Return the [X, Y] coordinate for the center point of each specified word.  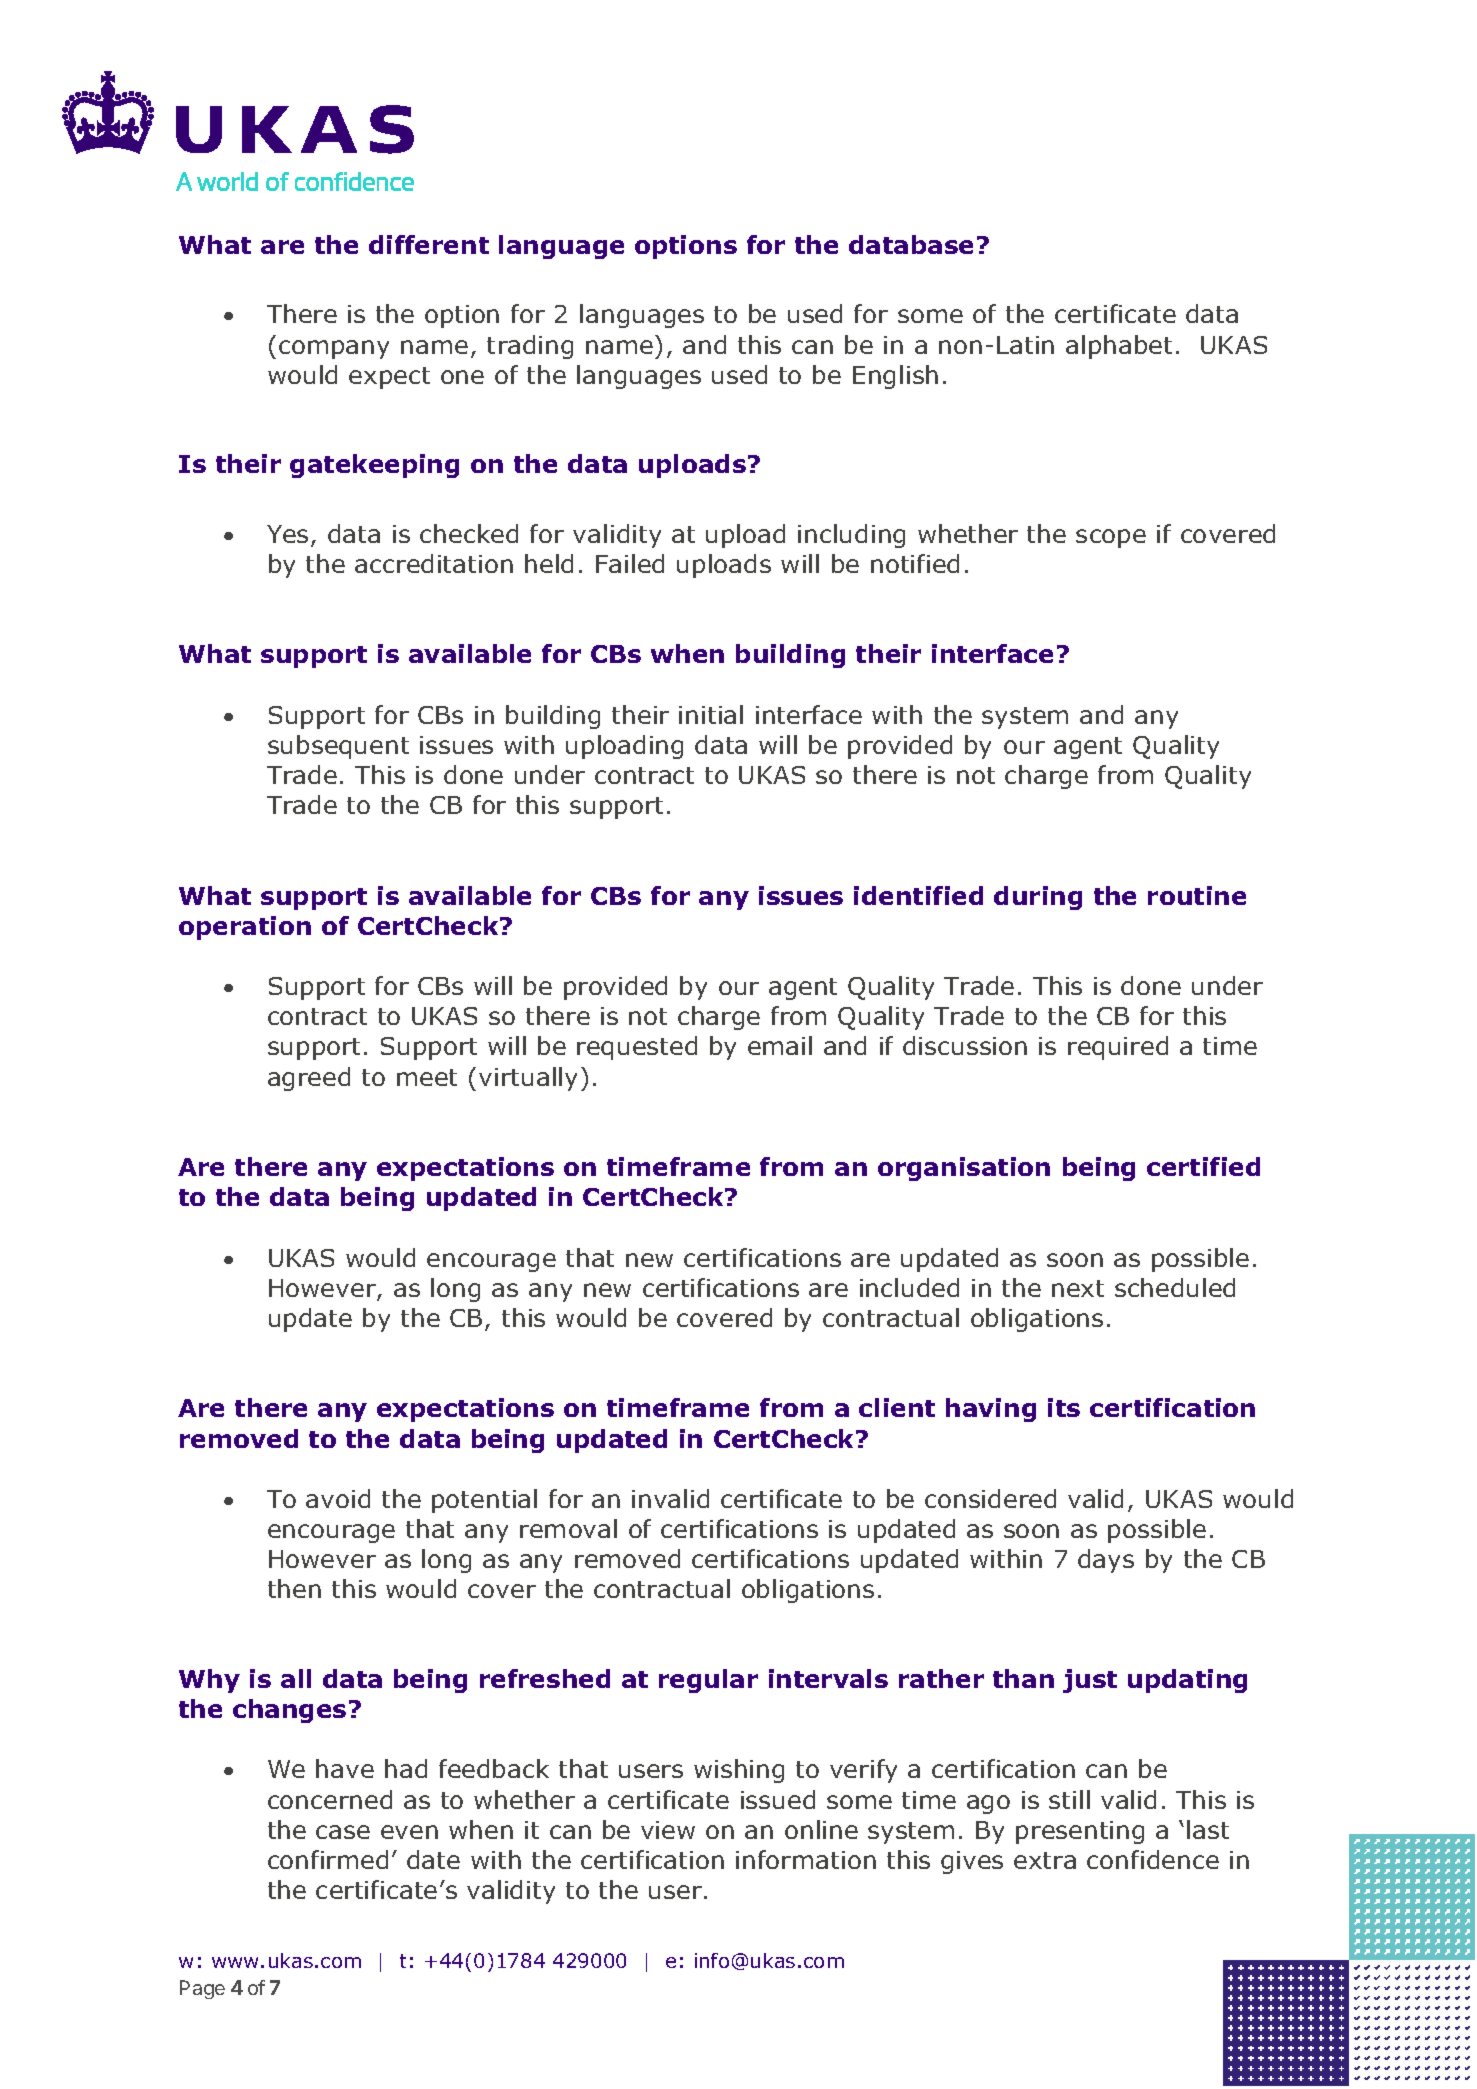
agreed [309, 1079]
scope [1111, 538]
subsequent [338, 747]
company [334, 349]
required [1118, 1048]
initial [711, 714]
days [1106, 1561]
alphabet [1119, 347]
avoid [338, 1498]
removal [568, 1528]
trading [530, 347]
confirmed [328, 1859]
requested [637, 1048]
